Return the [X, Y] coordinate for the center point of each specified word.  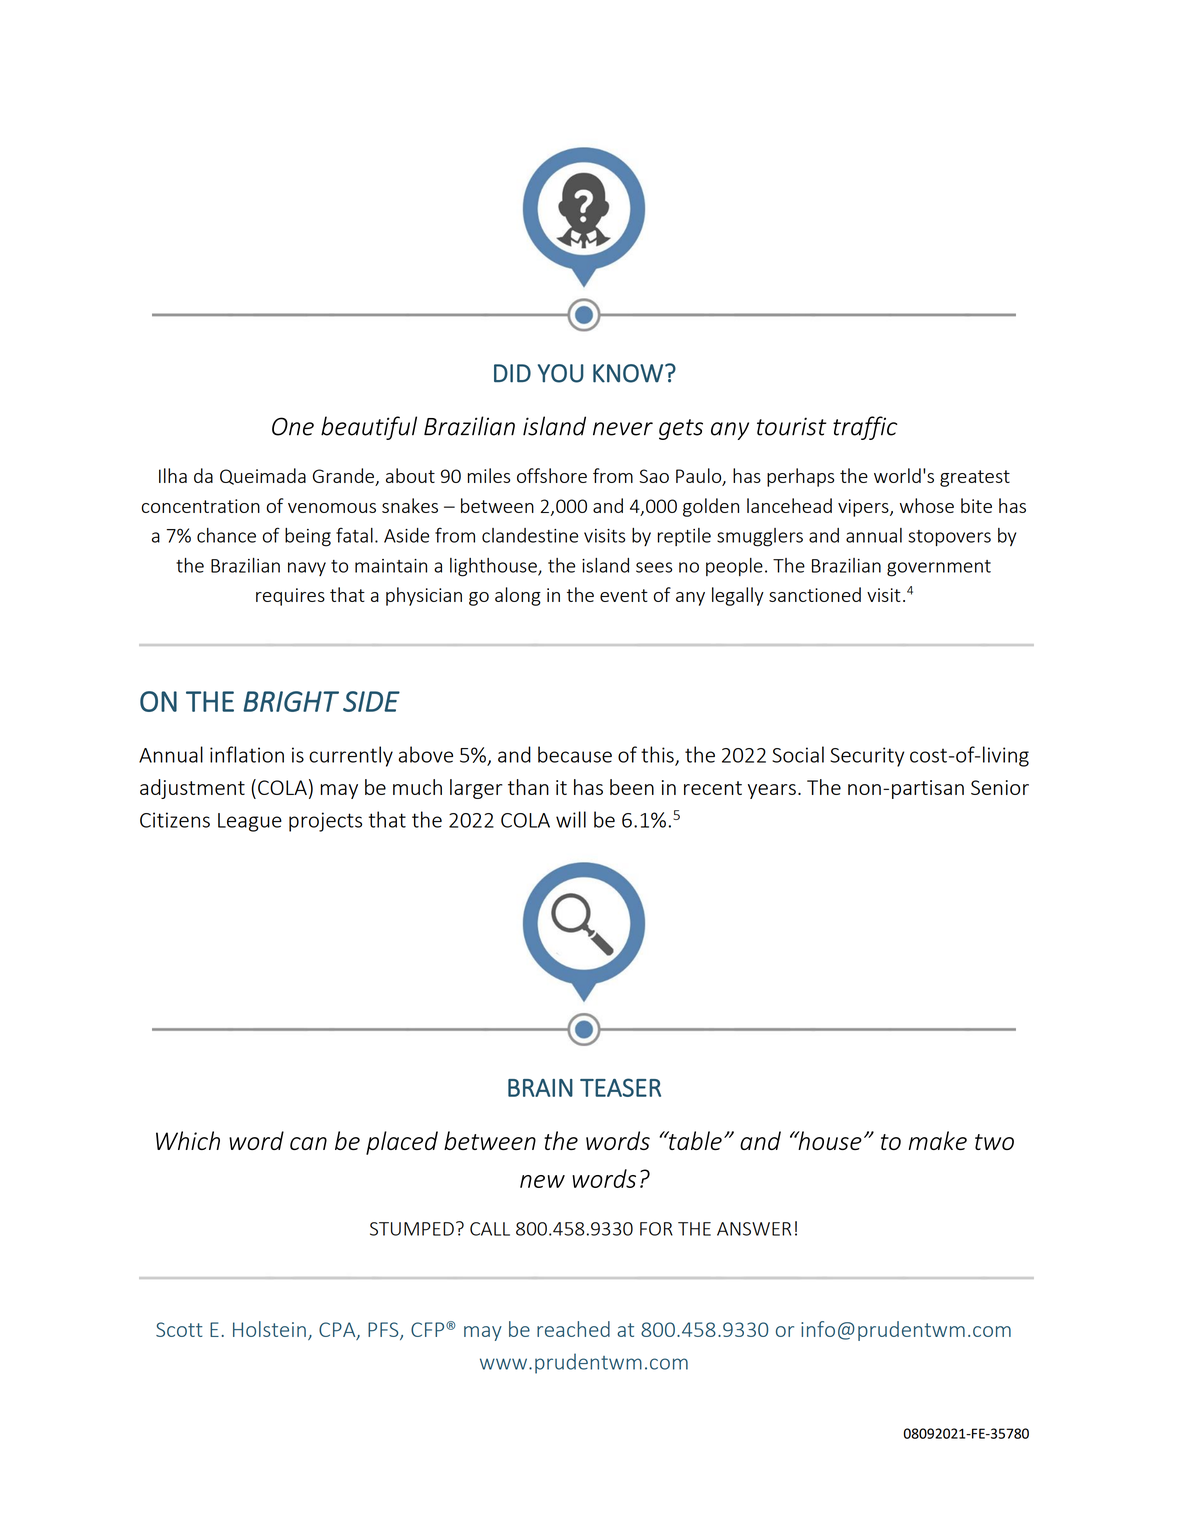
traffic [865, 428]
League [250, 822]
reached [573, 1329]
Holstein [269, 1329]
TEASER [620, 1087]
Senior [1000, 787]
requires [290, 597]
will [571, 819]
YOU [561, 373]
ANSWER [754, 1229]
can [308, 1143]
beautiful [369, 428]
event [624, 595]
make [938, 1140]
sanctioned [815, 594]
